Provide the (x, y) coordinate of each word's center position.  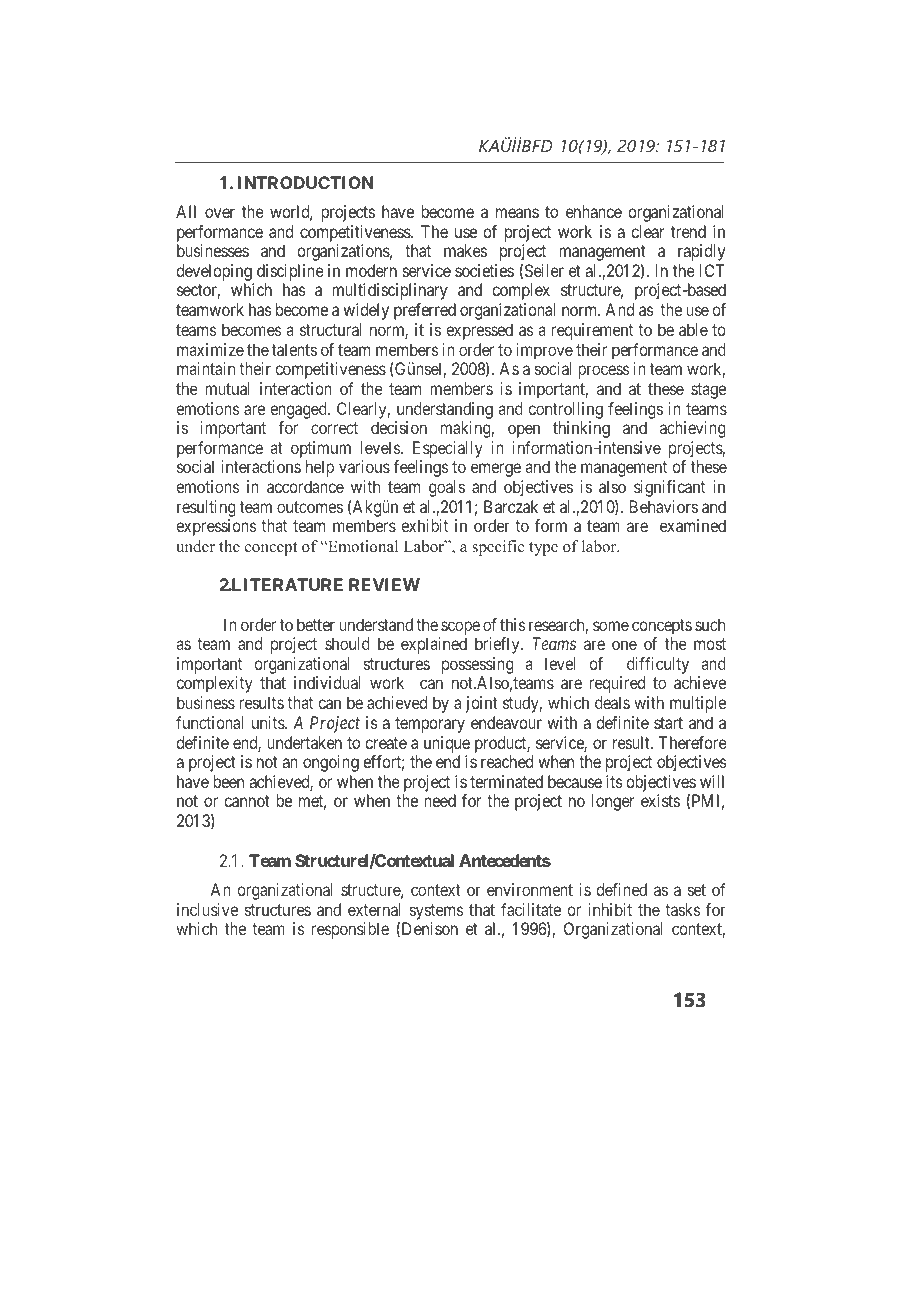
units (269, 722)
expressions (217, 527)
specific (498, 548)
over (220, 213)
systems (437, 912)
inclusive (207, 909)
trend (688, 231)
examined (693, 525)
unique (447, 744)
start (668, 723)
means (517, 213)
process (604, 372)
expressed (480, 331)
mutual (227, 388)
